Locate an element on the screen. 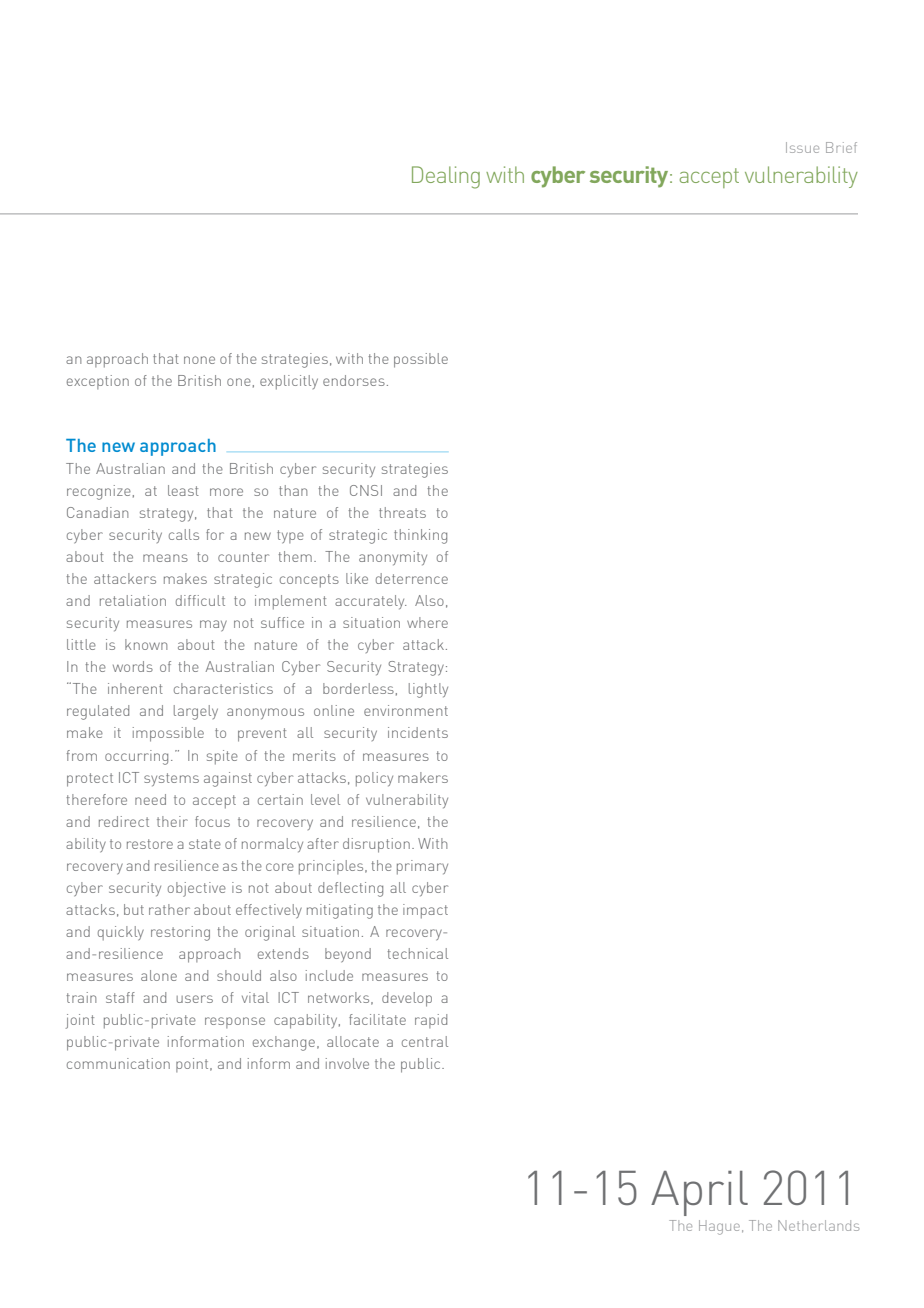  impact is located at coordinates (425, 911).
